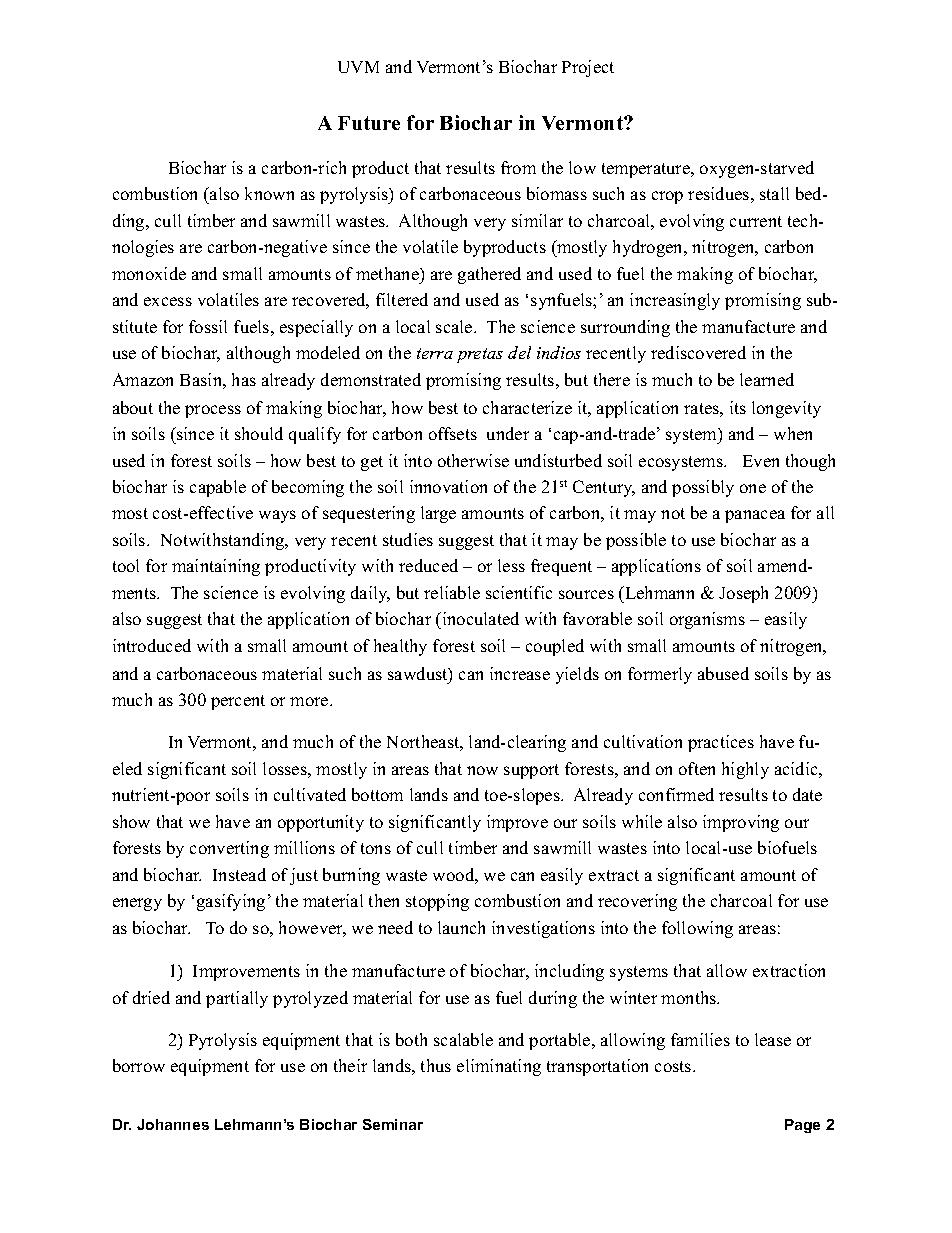 The width and height of the image is (952, 1233). Describe the element at coordinates (437, 902) in the image. I see `stopping` at that location.
